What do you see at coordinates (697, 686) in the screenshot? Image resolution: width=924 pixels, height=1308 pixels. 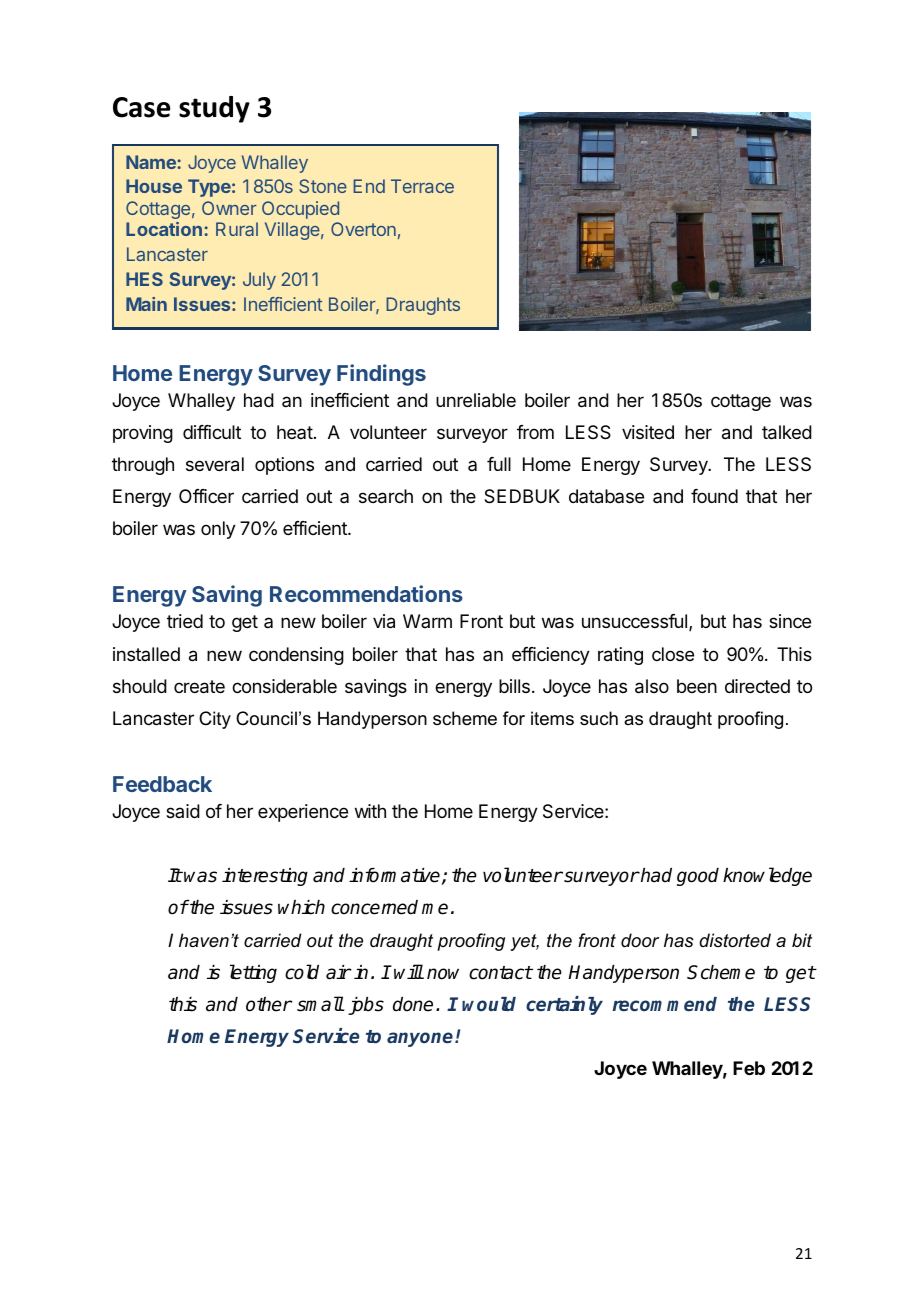 I see `been` at bounding box center [697, 686].
